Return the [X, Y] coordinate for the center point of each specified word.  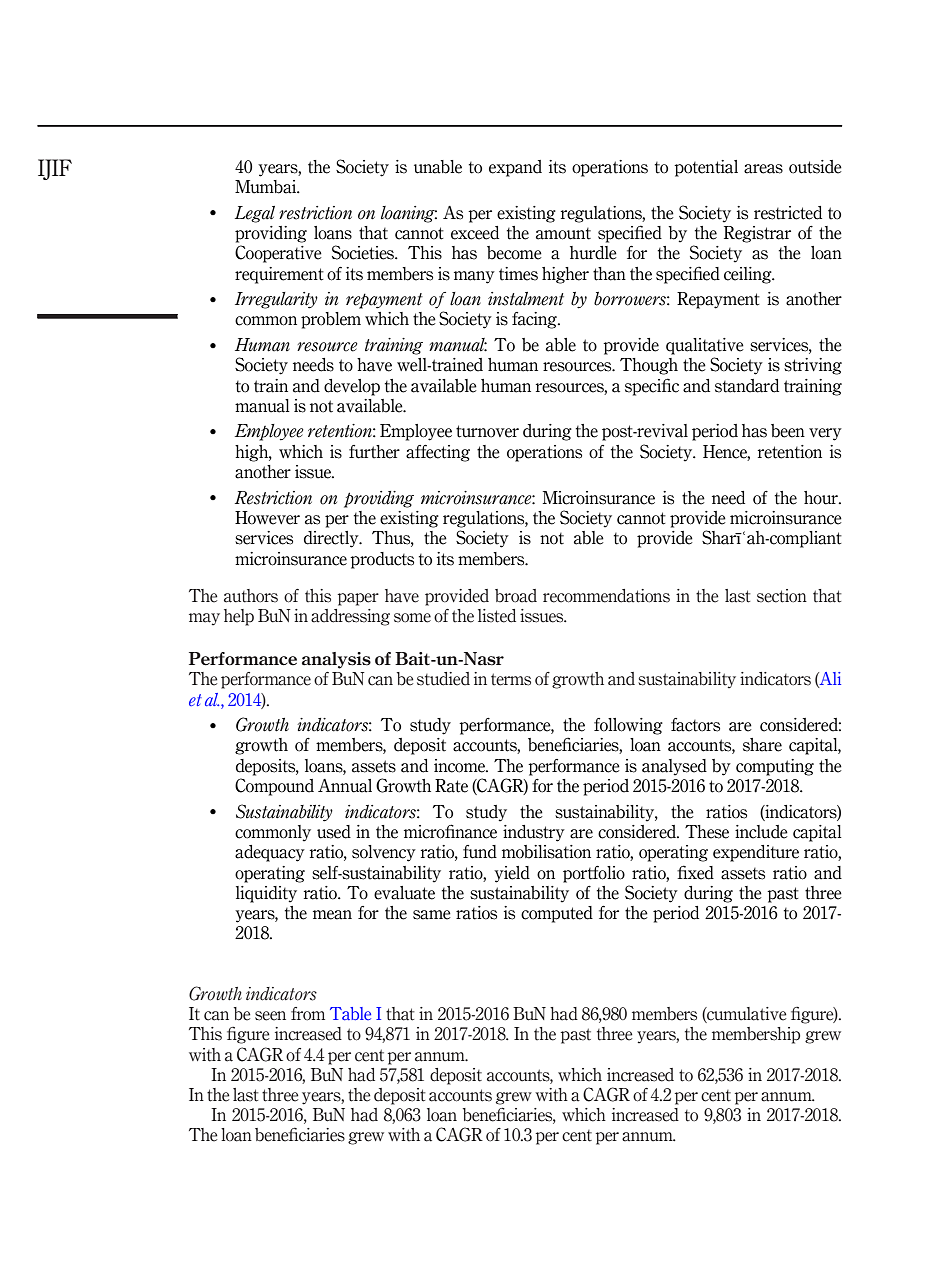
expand [515, 168]
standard [747, 386]
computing [775, 767]
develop [352, 387]
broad [516, 596]
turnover [487, 431]
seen [270, 1016]
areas [763, 169]
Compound [274, 787]
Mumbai [267, 187]
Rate [451, 786]
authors [251, 596]
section [782, 596]
